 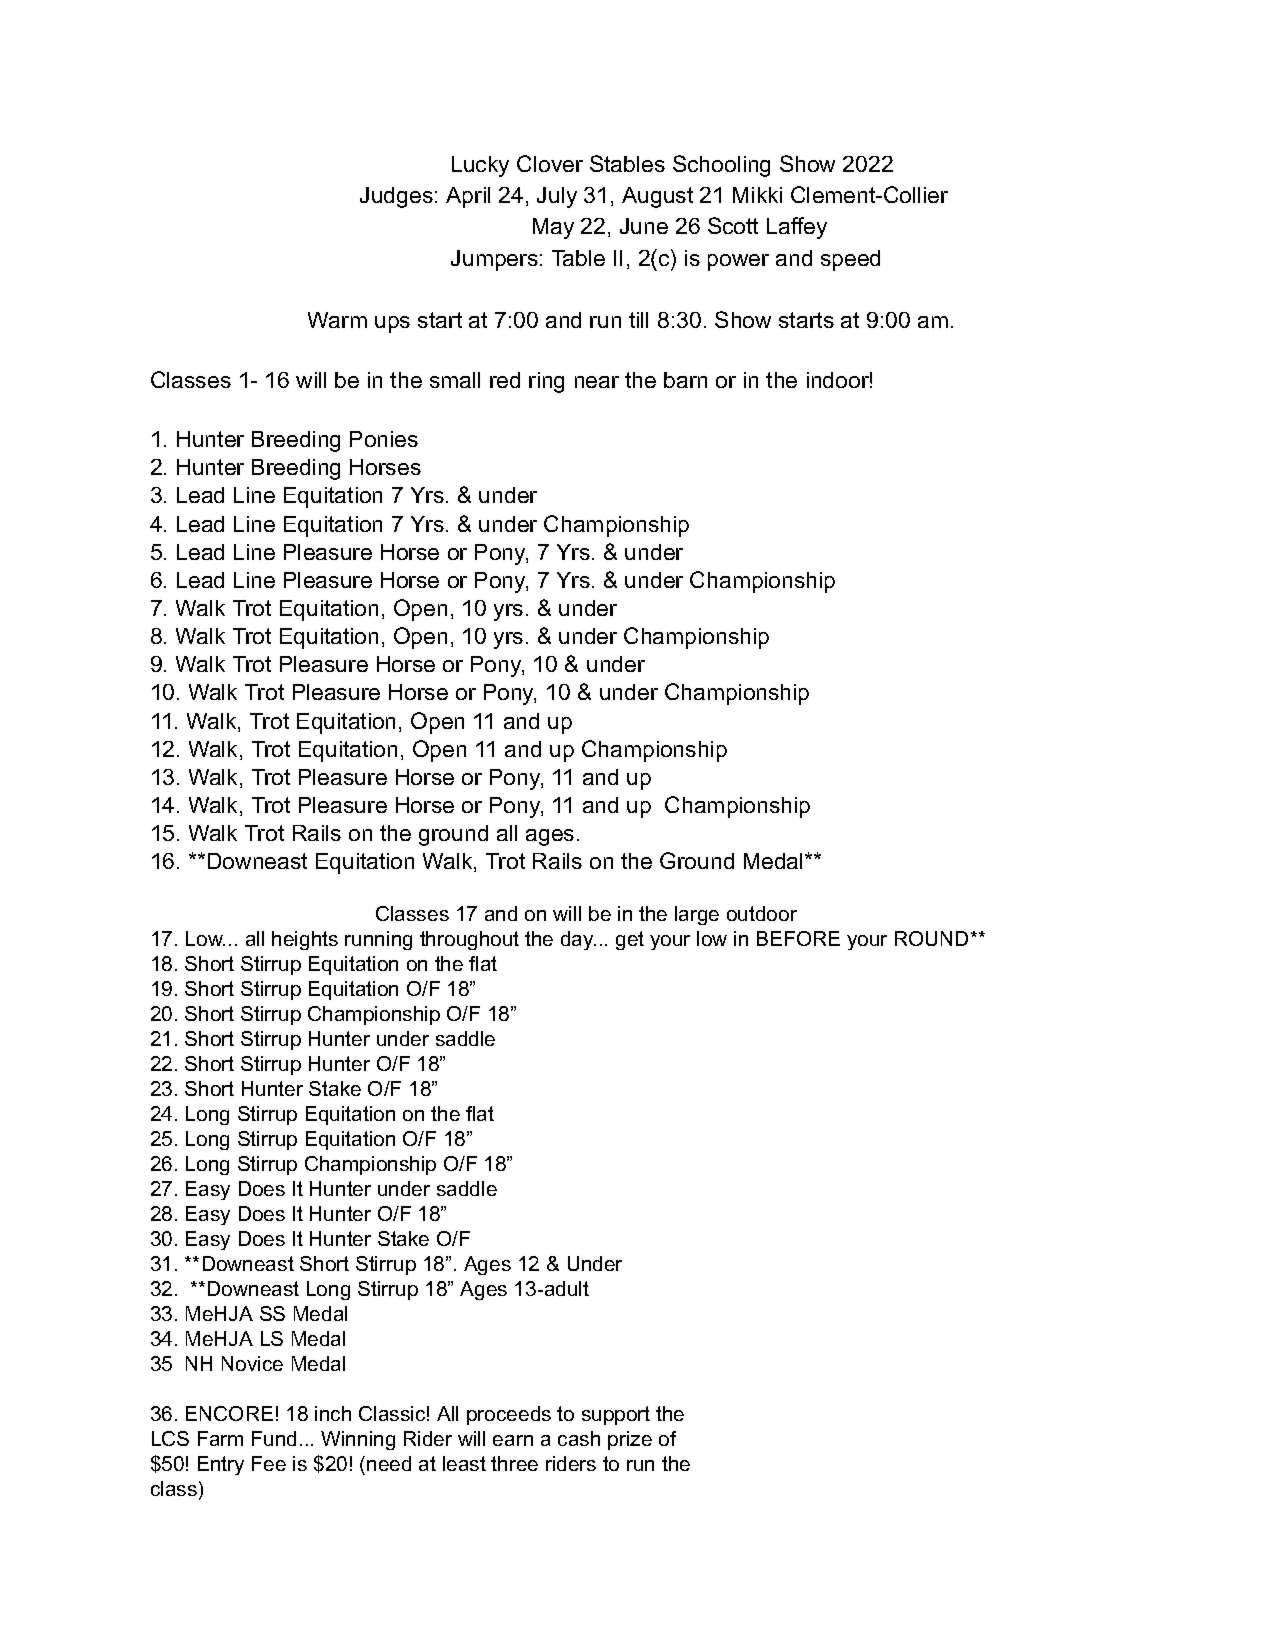 What do you see at coordinates (274, 1438) in the screenshot?
I see `Fund` at bounding box center [274, 1438].
